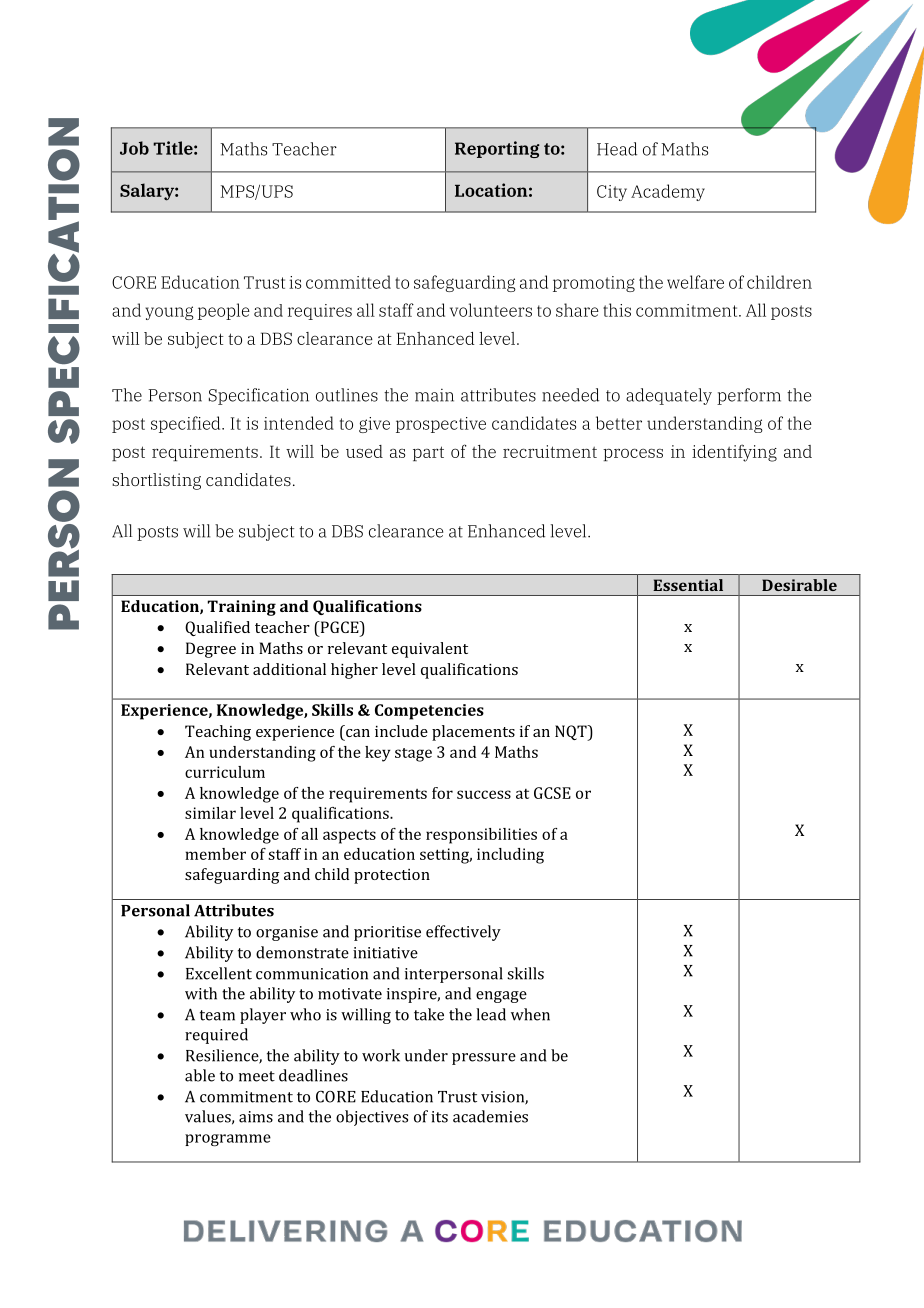 The image size is (924, 1308). I want to click on similar, so click(210, 813).
